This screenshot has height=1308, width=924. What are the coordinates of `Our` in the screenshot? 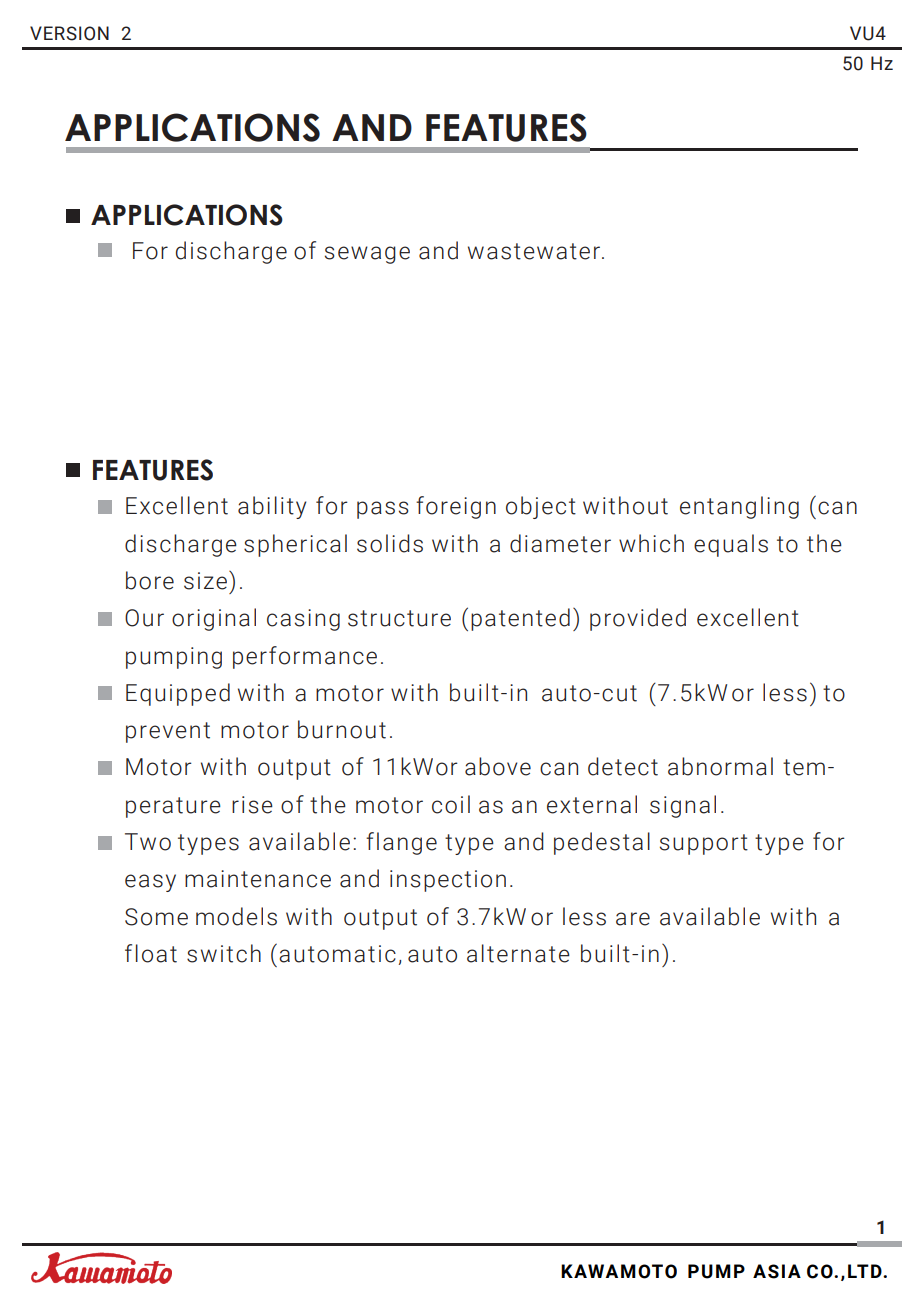 It's located at (144, 618).
